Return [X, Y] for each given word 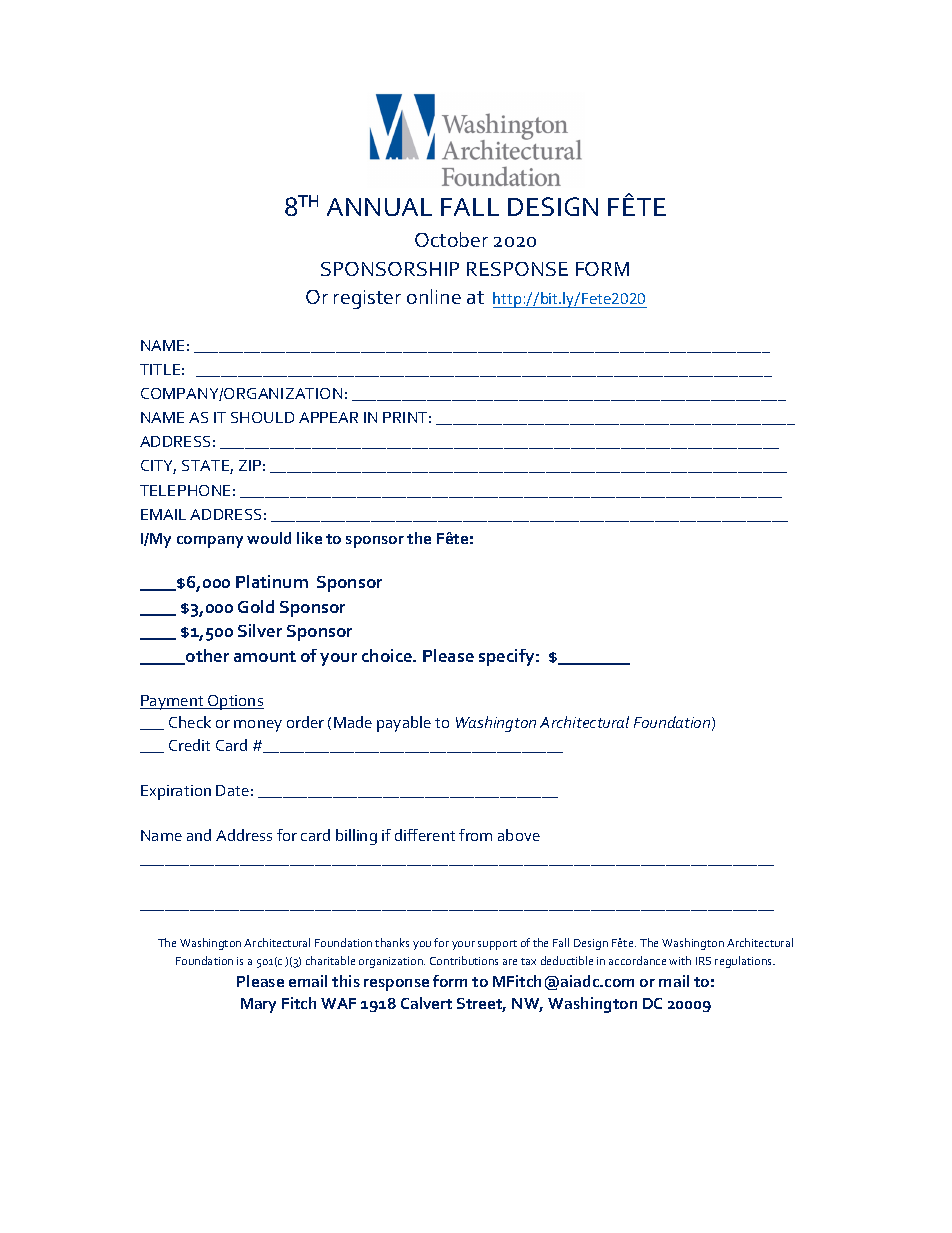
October [451, 239]
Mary [258, 1005]
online [434, 296]
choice [388, 655]
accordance [637, 960]
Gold [256, 606]
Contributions [464, 960]
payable [404, 724]
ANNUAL [379, 207]
